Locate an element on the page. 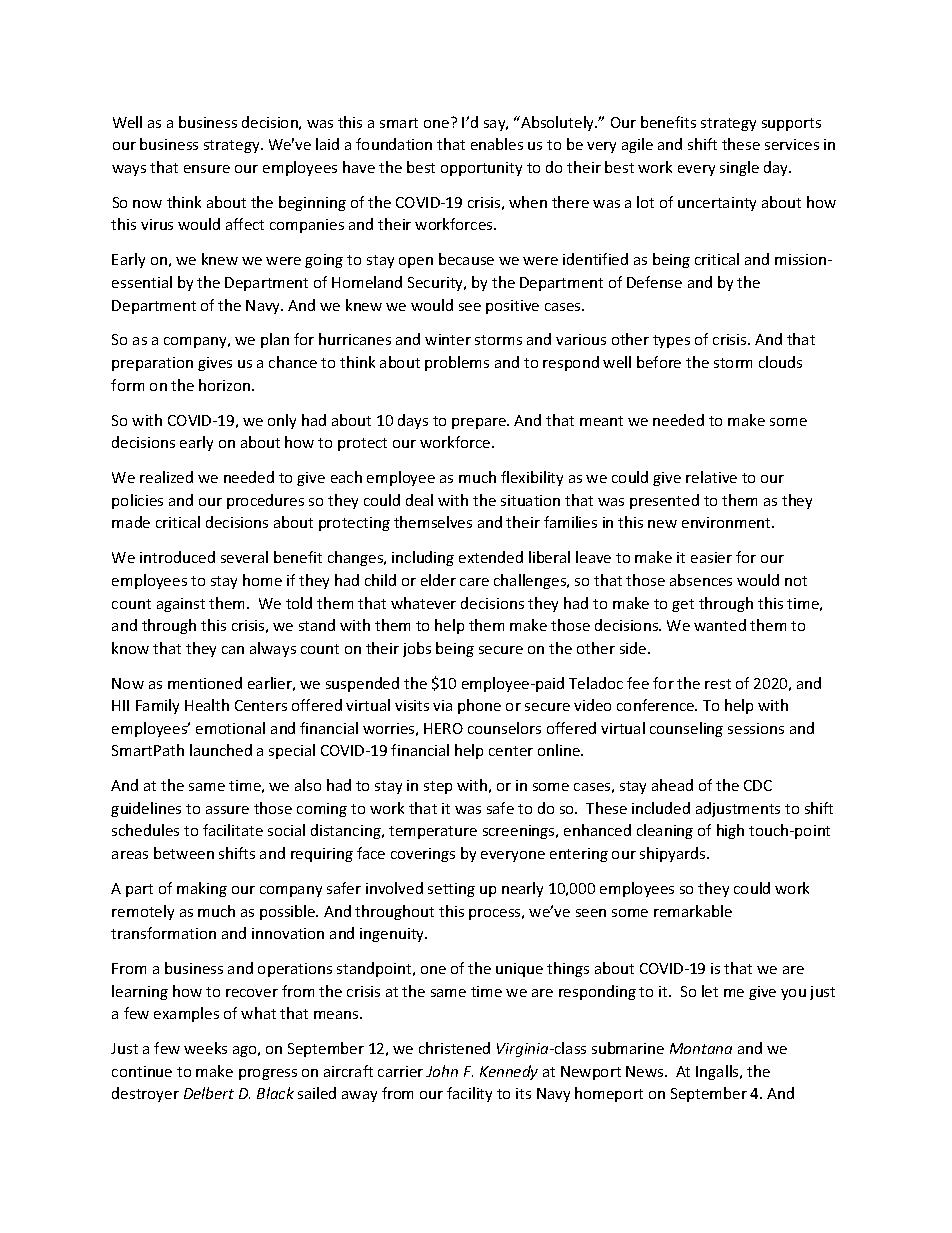  single is located at coordinates (739, 168).
